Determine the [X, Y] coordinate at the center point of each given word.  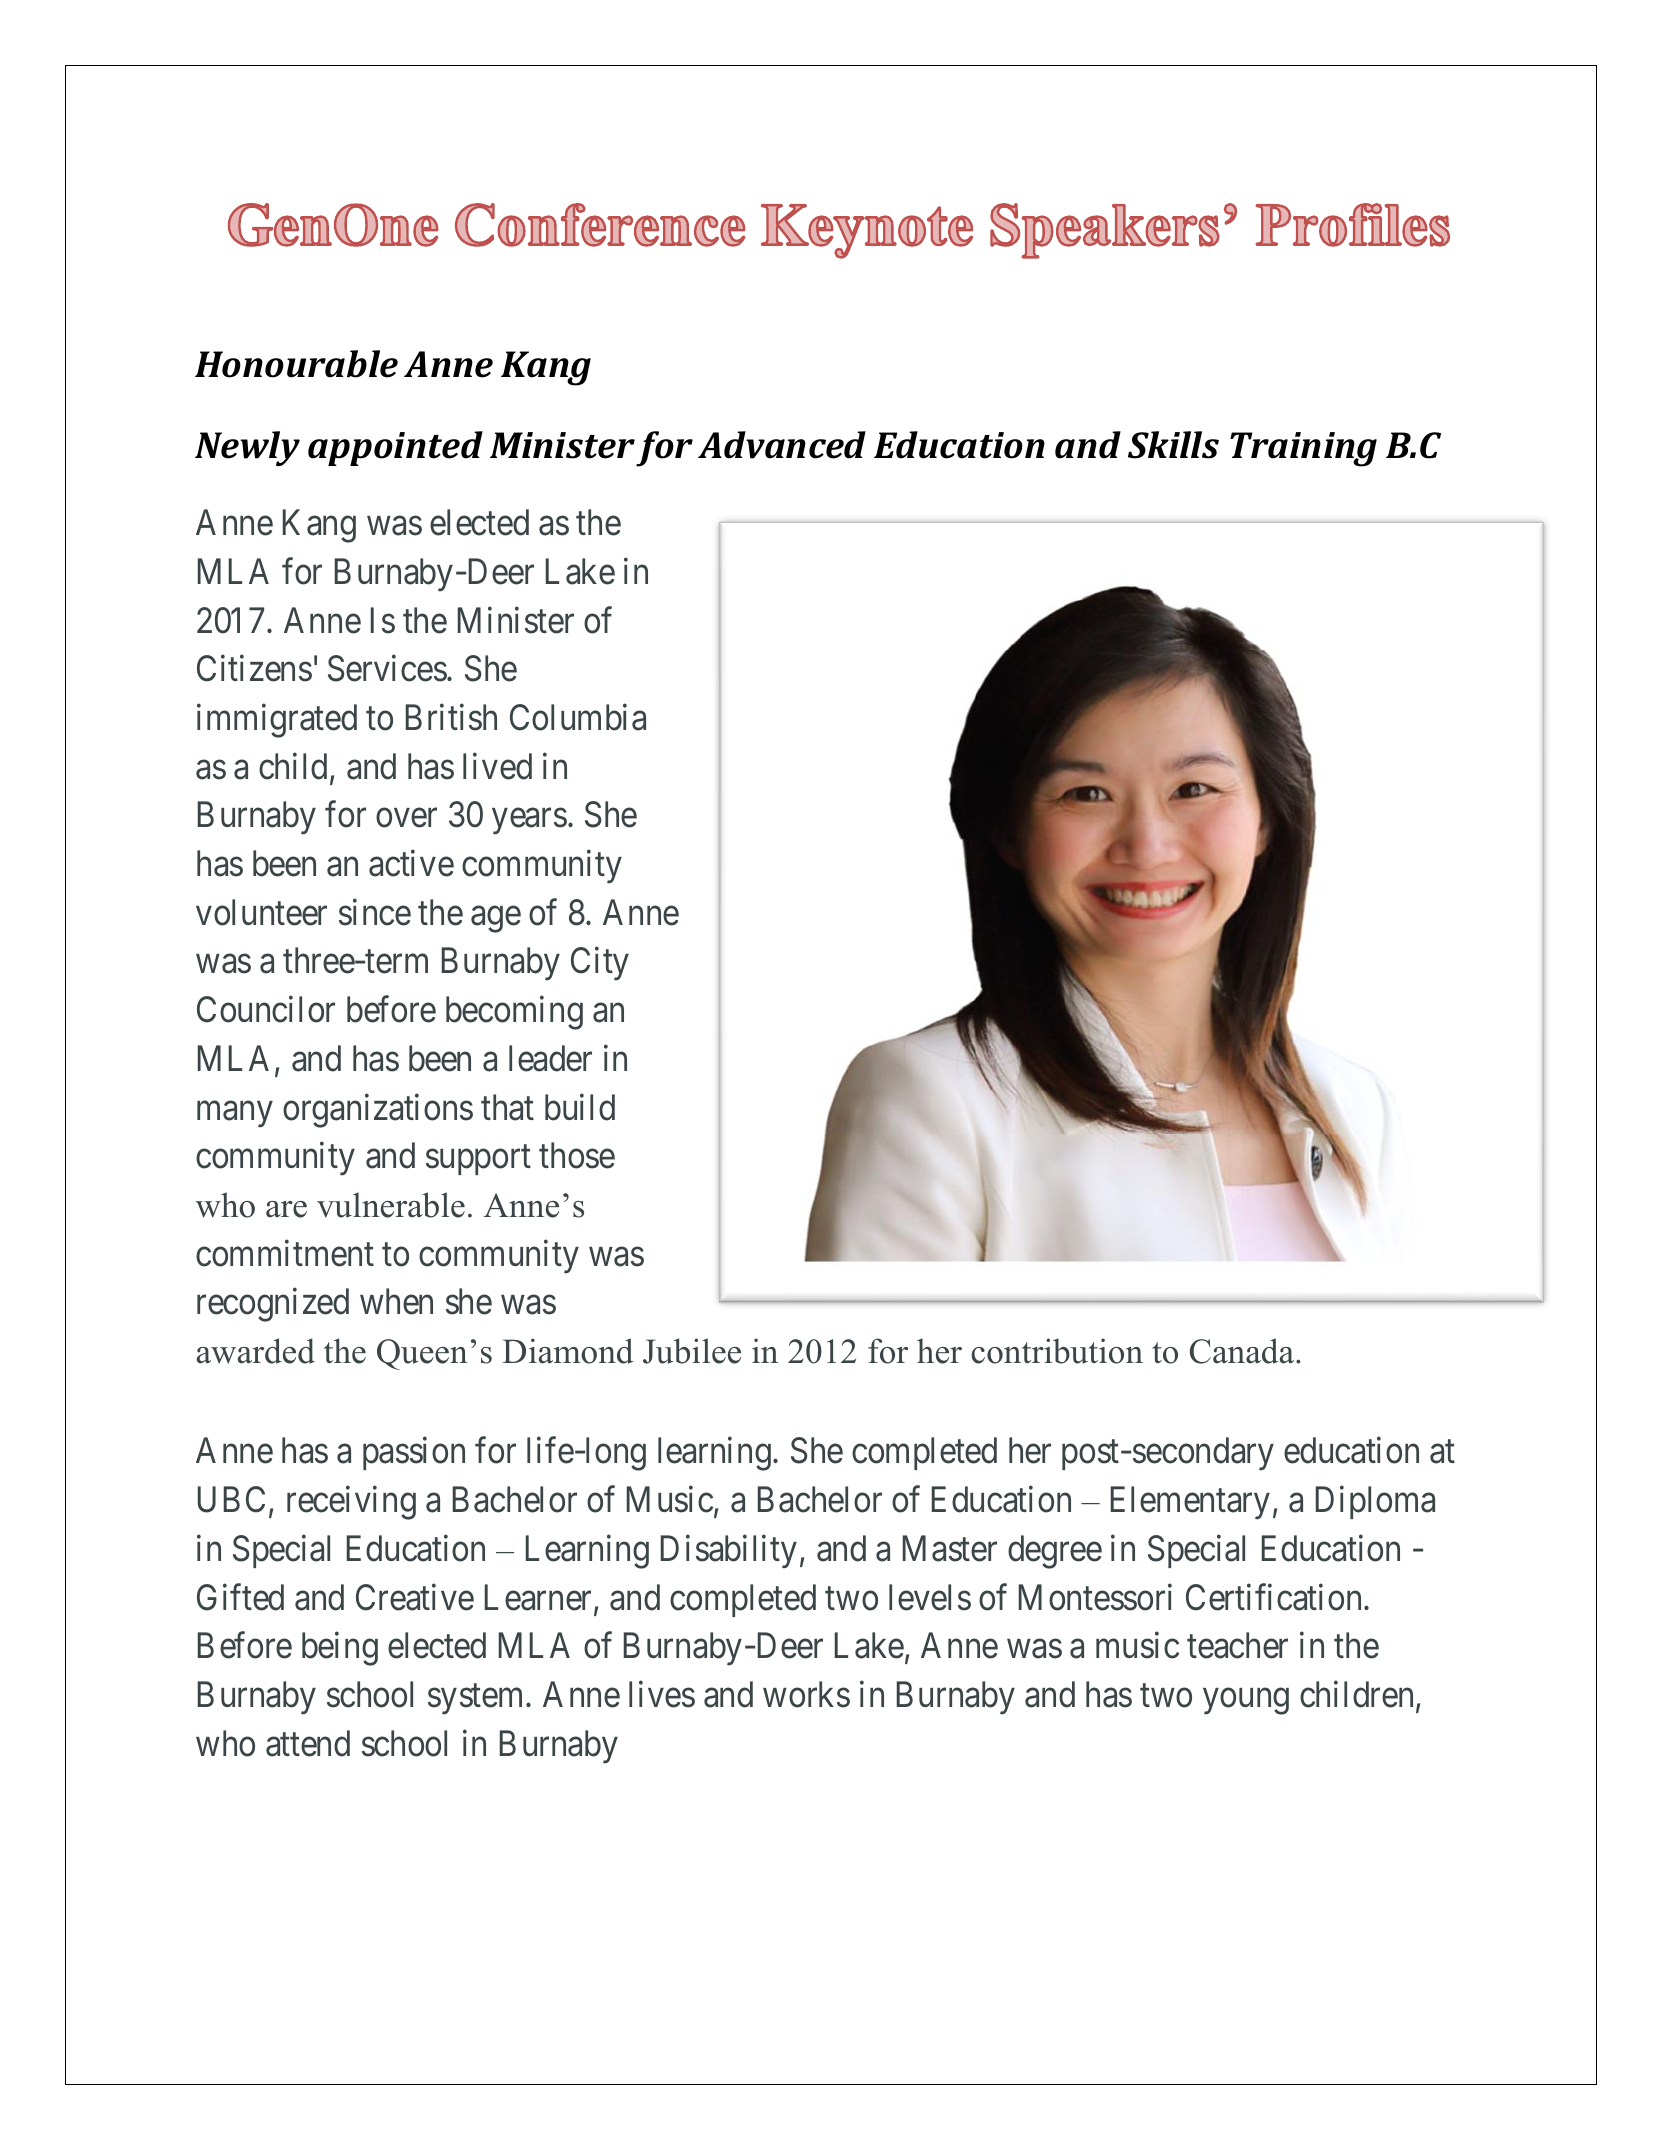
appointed [395, 448]
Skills [1173, 445]
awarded [256, 1351]
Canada [1243, 1351]
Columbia [578, 717]
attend [308, 1743]
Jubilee [692, 1351]
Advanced [782, 445]
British [451, 717]
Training [1303, 449]
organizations [378, 1111]
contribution [1057, 1351]
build [580, 1107]
